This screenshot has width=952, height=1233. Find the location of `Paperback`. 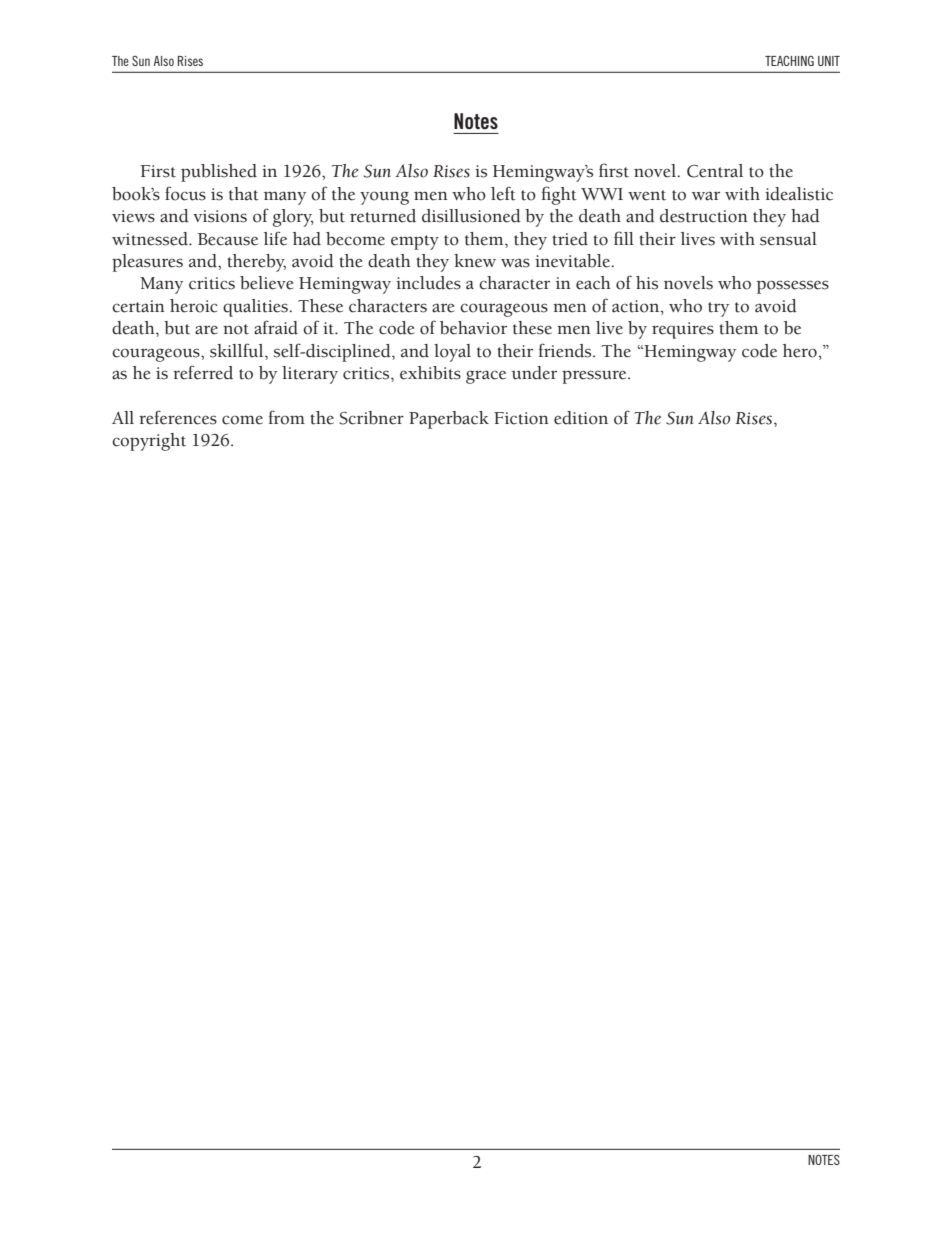

Paperback is located at coordinates (449, 420).
